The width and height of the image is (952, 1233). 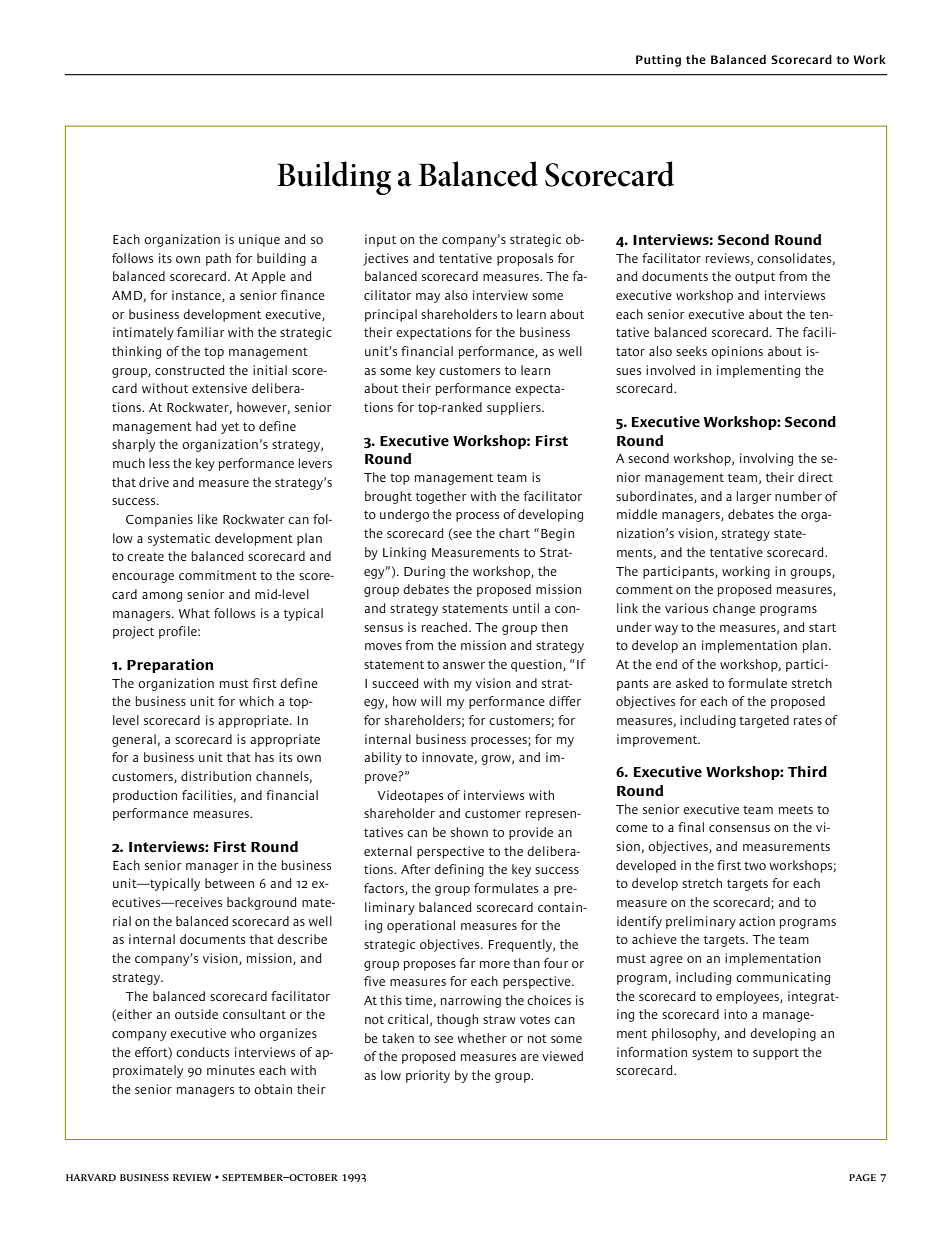 I want to click on shown, so click(x=469, y=832).
